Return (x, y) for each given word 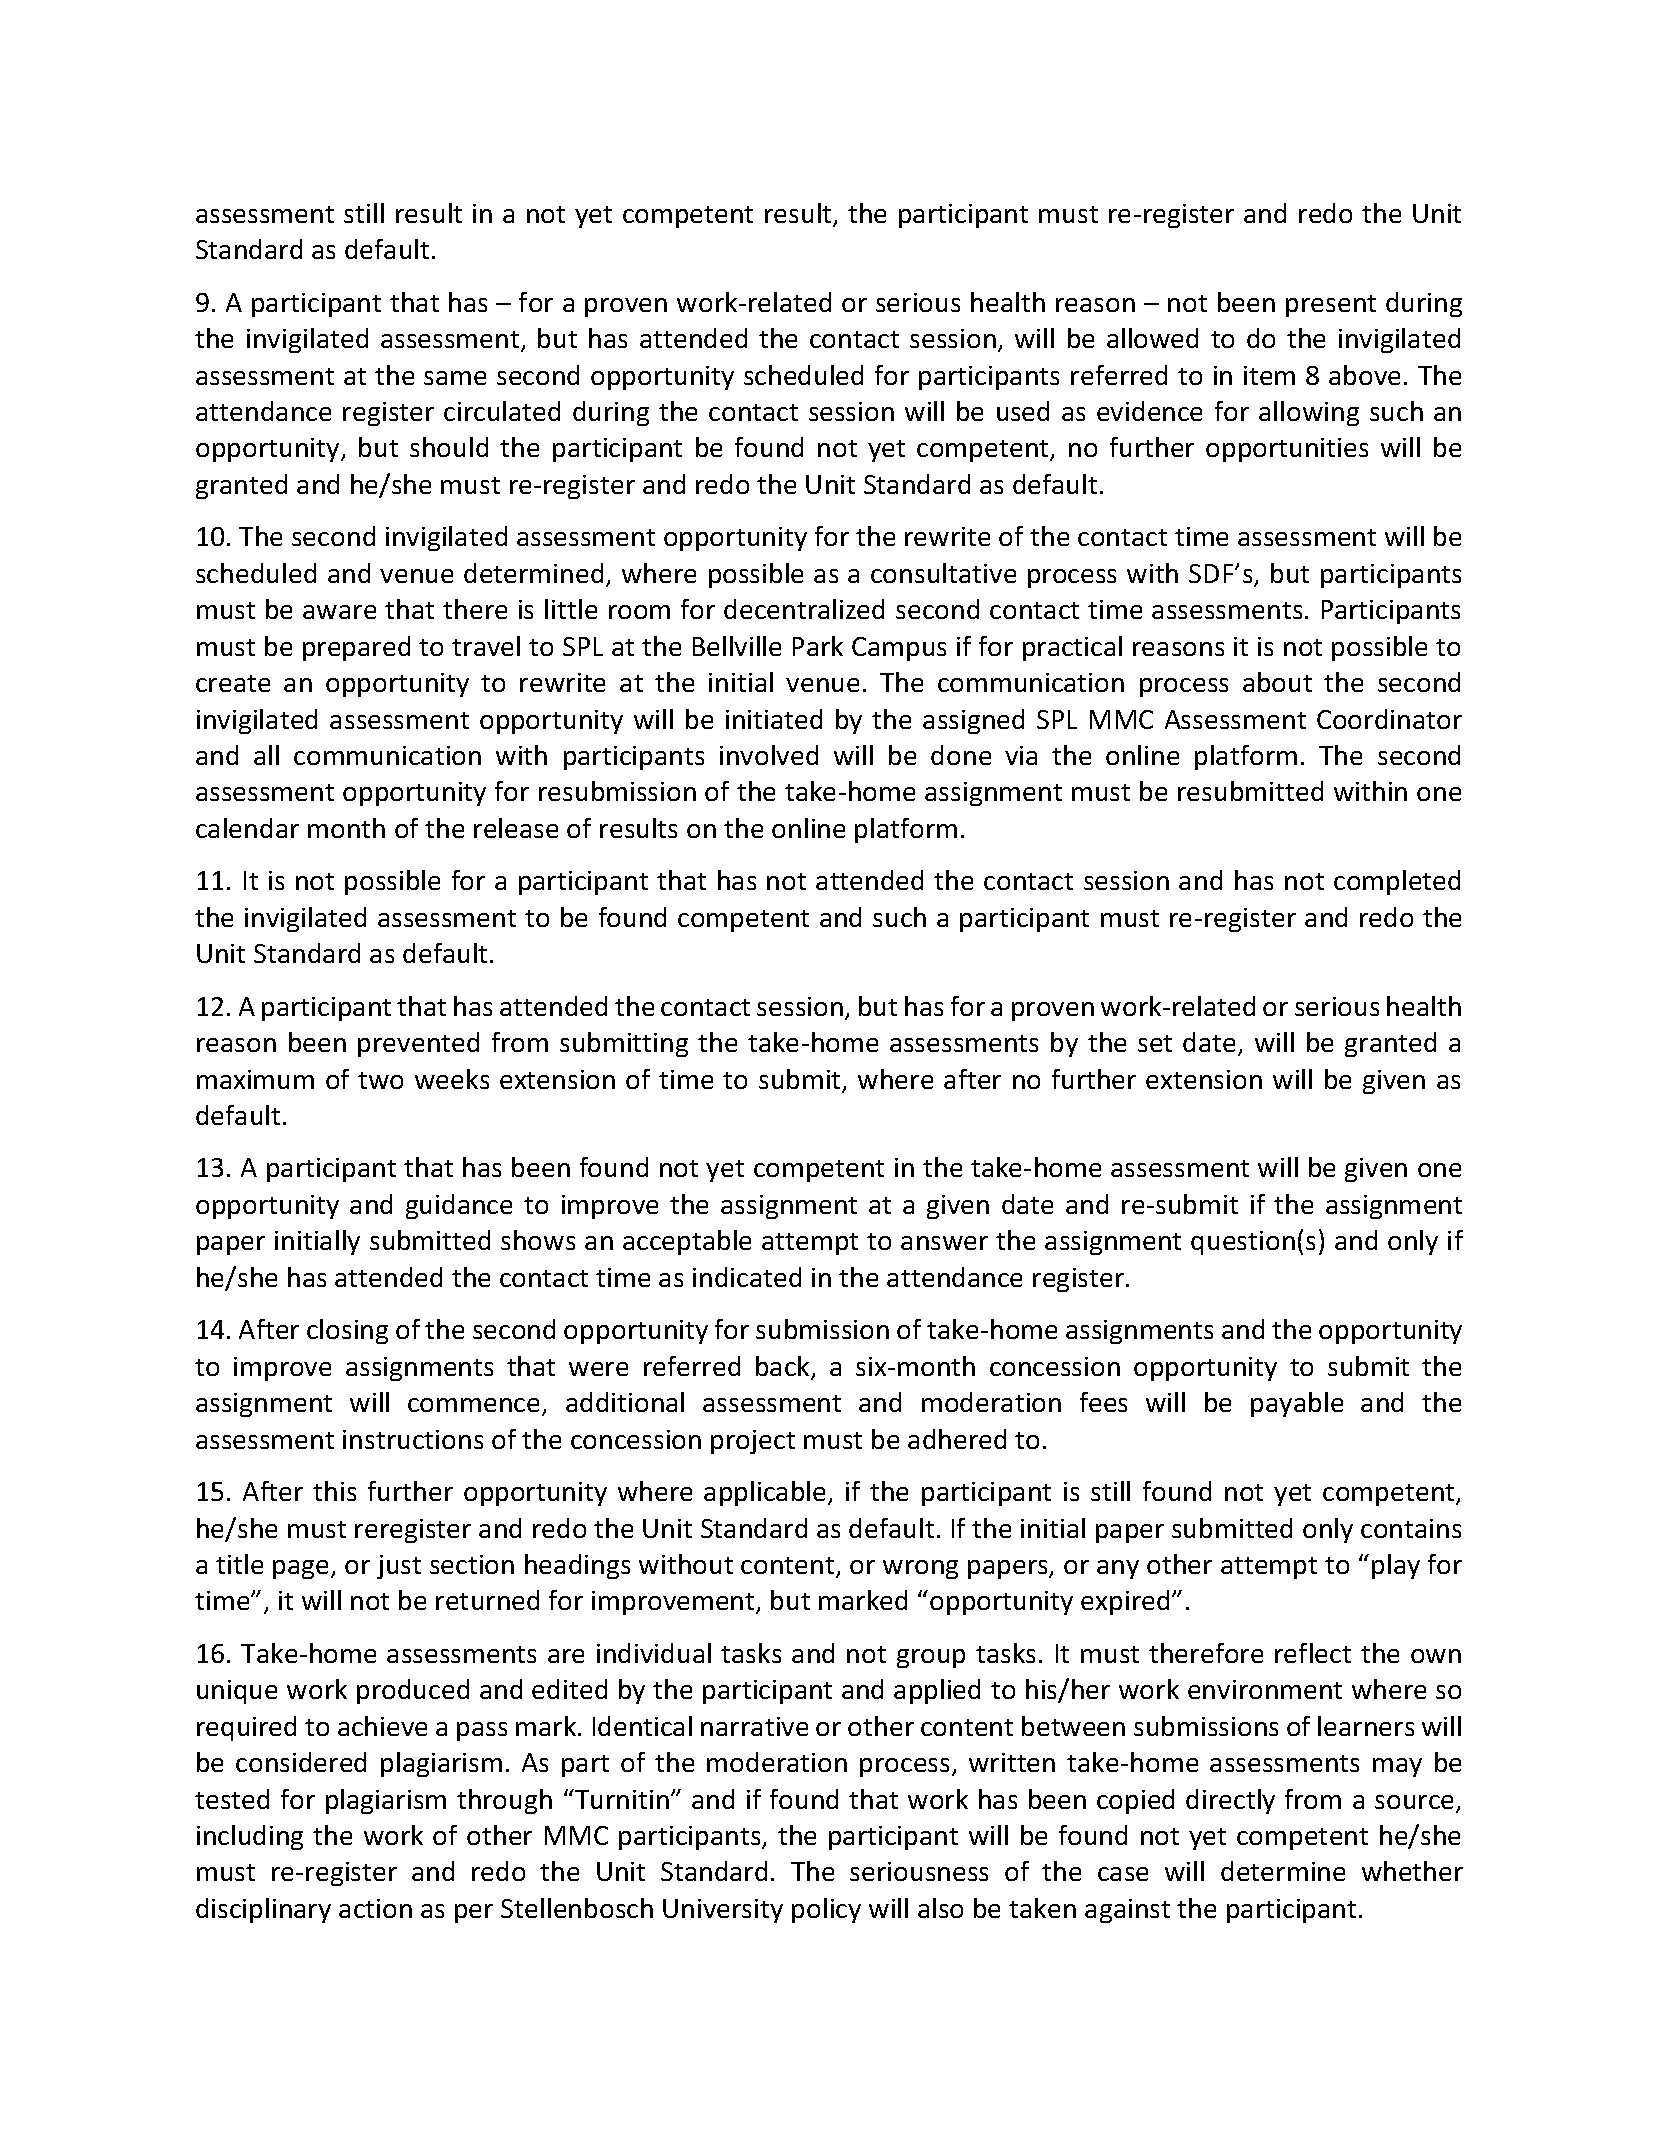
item (1269, 375)
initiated (774, 719)
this (334, 1491)
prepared (356, 648)
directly (1230, 1801)
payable (1297, 1404)
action (375, 1908)
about (1277, 682)
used (1023, 411)
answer (944, 1243)
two (380, 1080)
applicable (766, 1493)
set (1155, 1043)
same (455, 378)
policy (826, 1910)
